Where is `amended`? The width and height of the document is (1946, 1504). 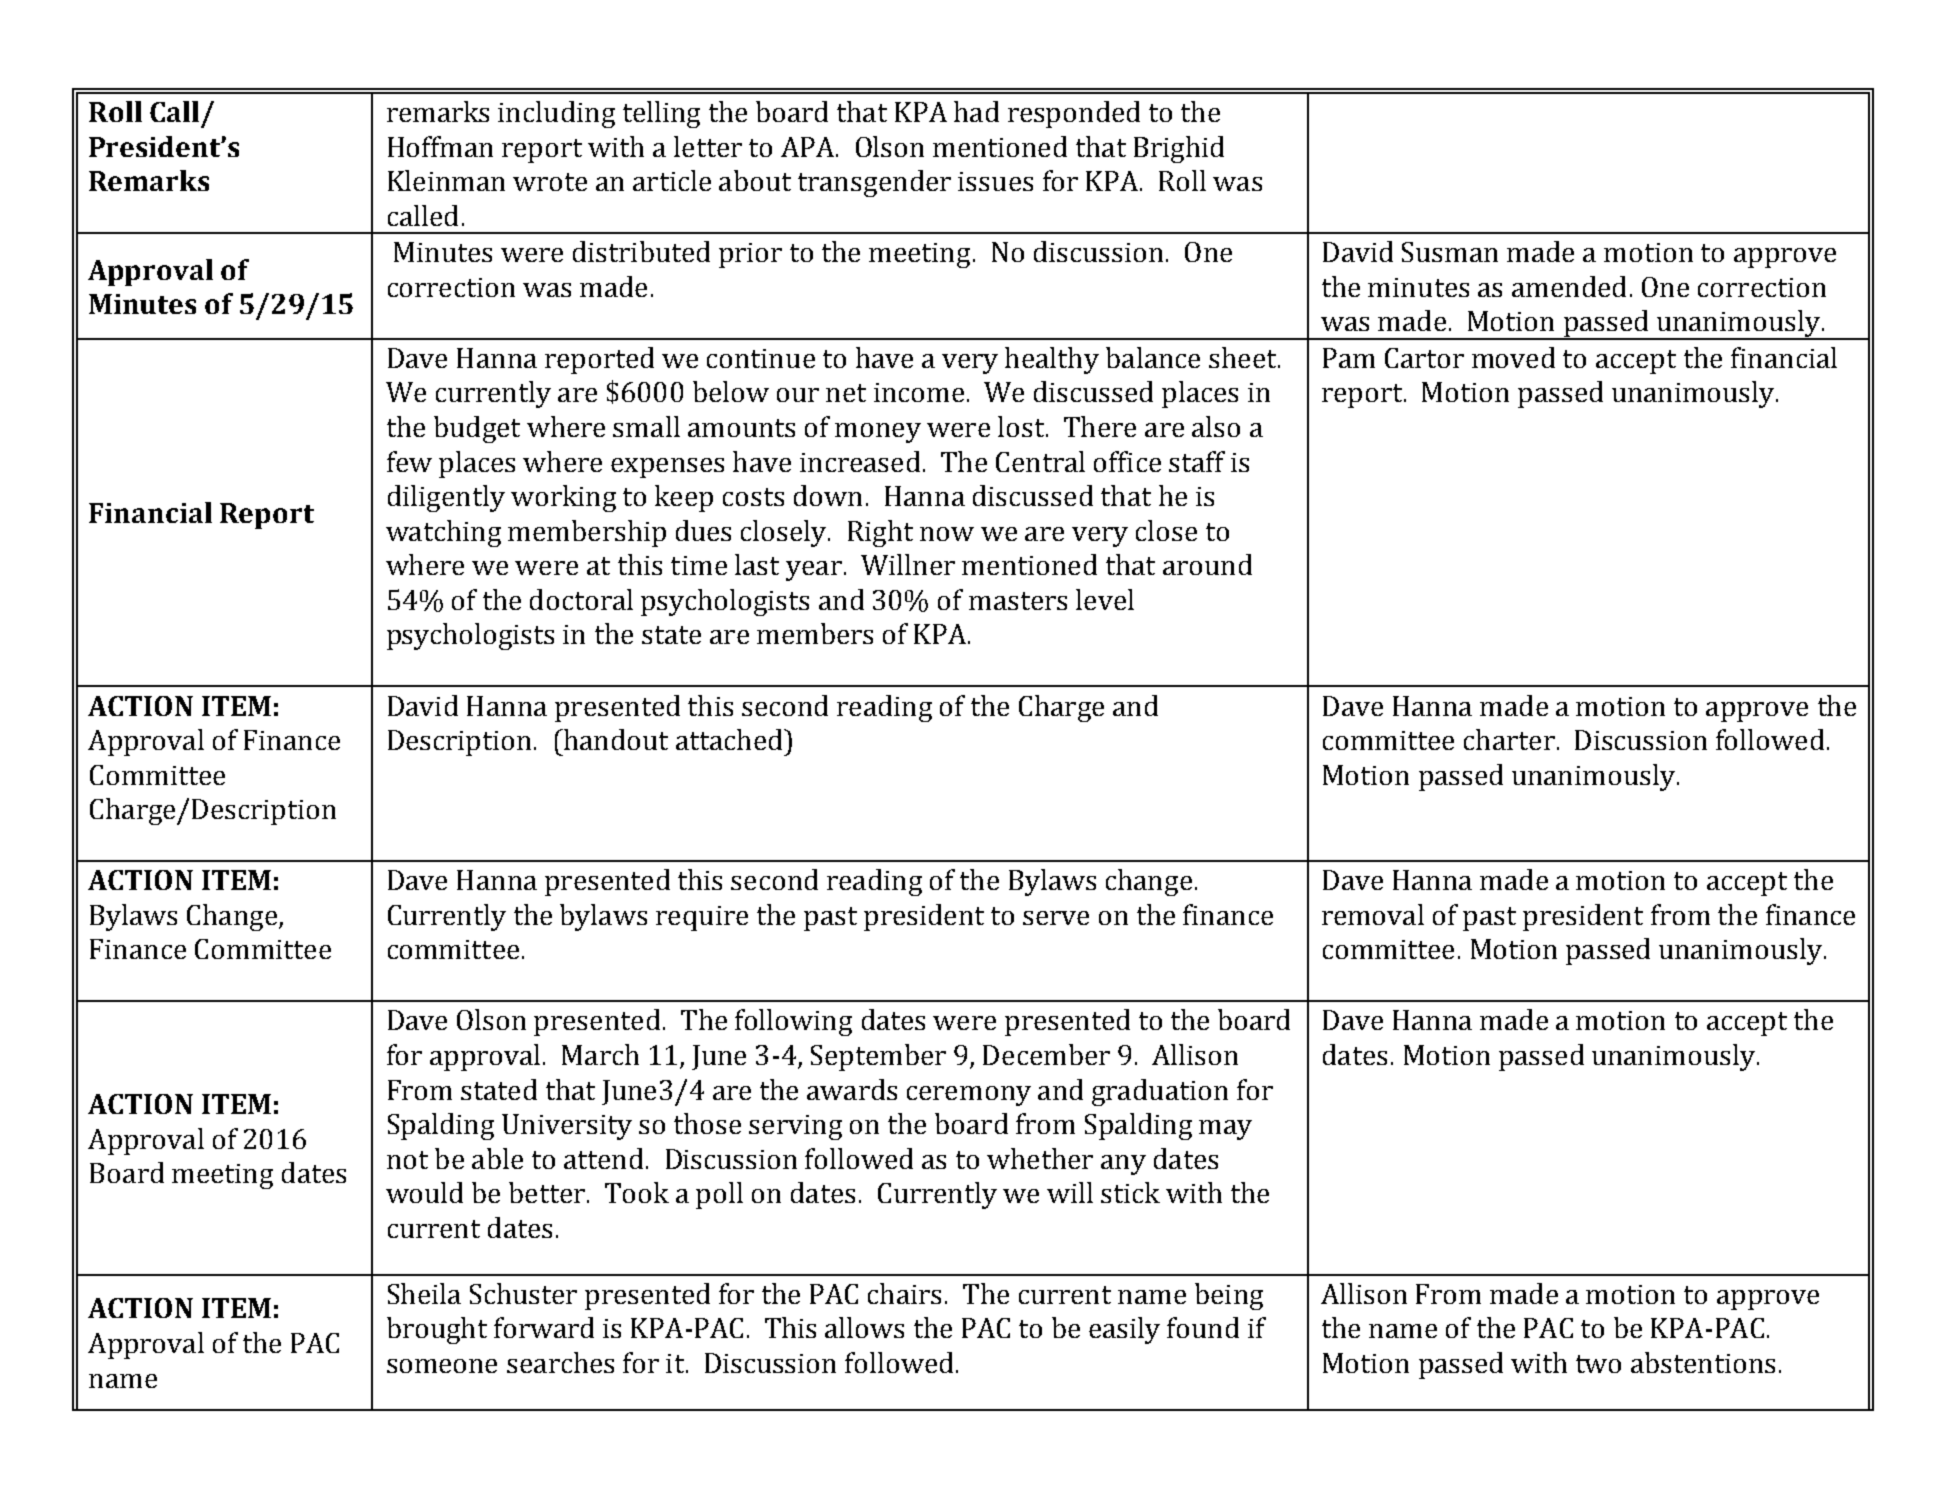
amended is located at coordinates (1569, 286).
